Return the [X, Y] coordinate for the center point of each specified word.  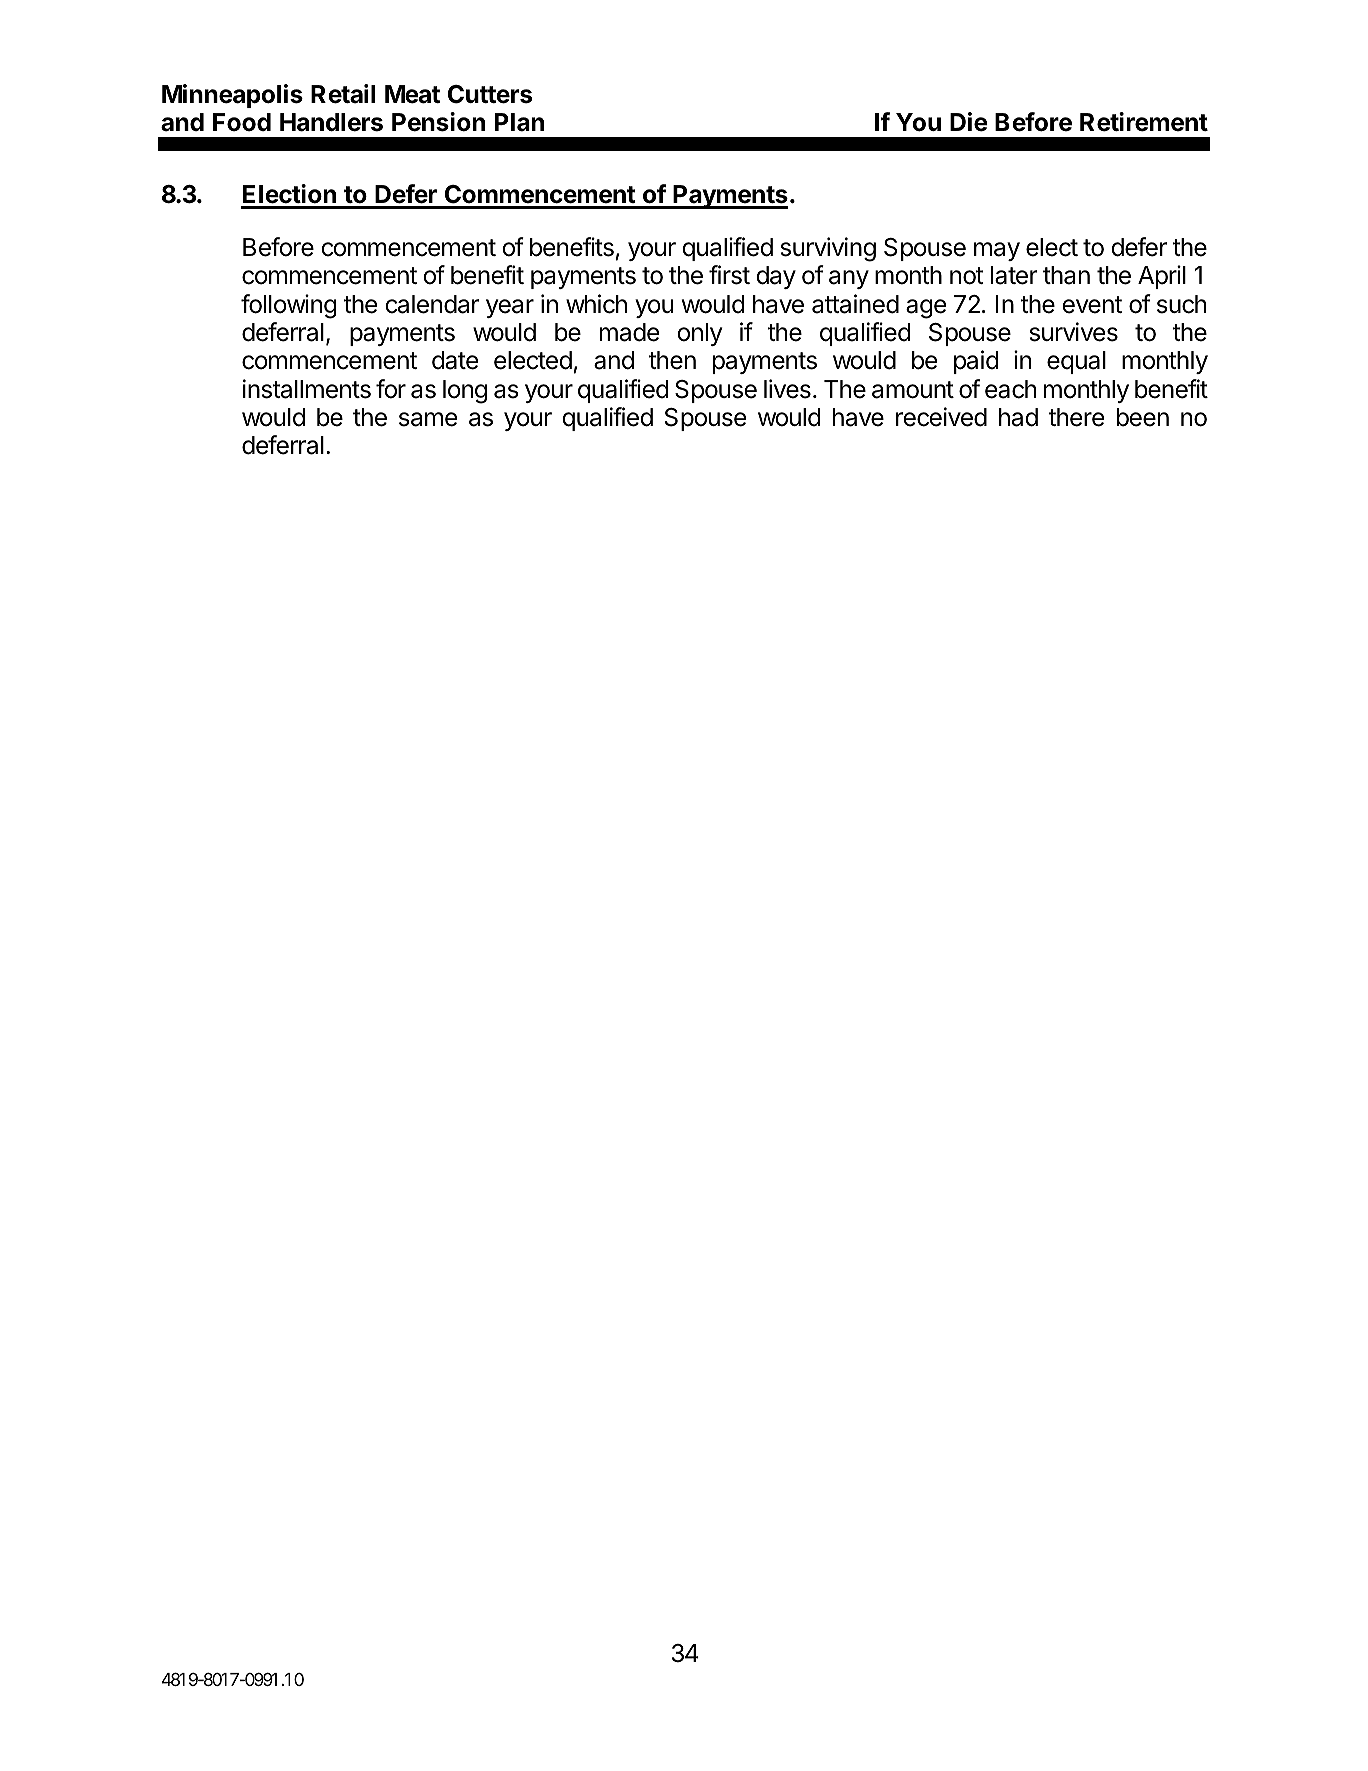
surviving [828, 249]
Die [969, 122]
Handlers [331, 122]
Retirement [1144, 122]
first [729, 275]
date [455, 360]
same [428, 419]
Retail [343, 94]
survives [1074, 332]
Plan [519, 122]
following [289, 306]
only [699, 334]
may [997, 251]
